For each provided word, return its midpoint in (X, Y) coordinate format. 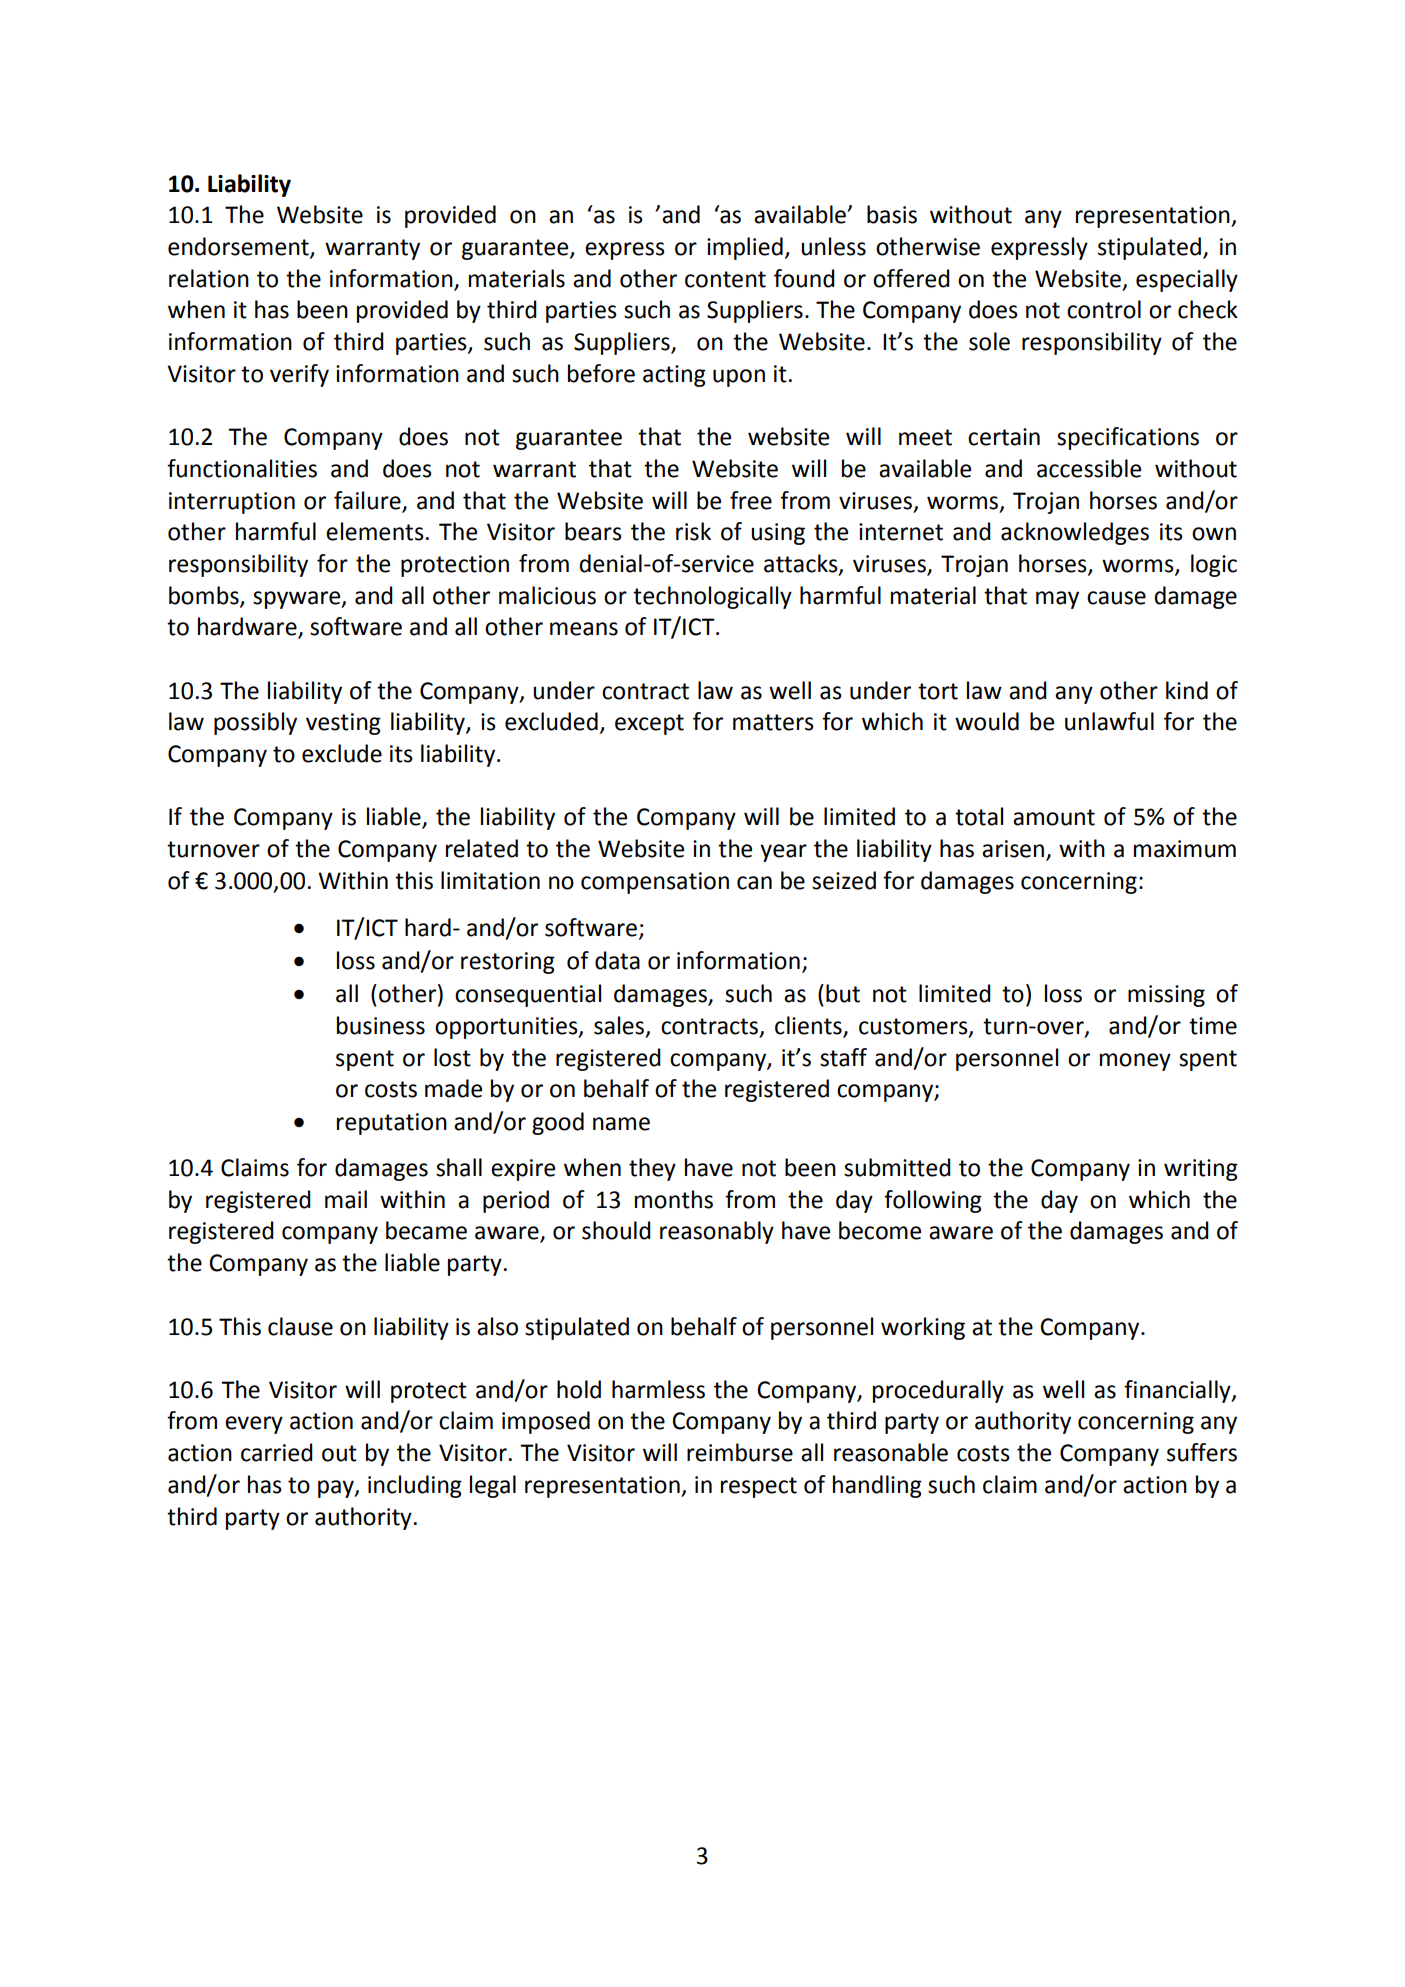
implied (745, 248)
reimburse (740, 1452)
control (1104, 309)
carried (277, 1452)
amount (1054, 817)
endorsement (239, 247)
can (754, 883)
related (482, 848)
